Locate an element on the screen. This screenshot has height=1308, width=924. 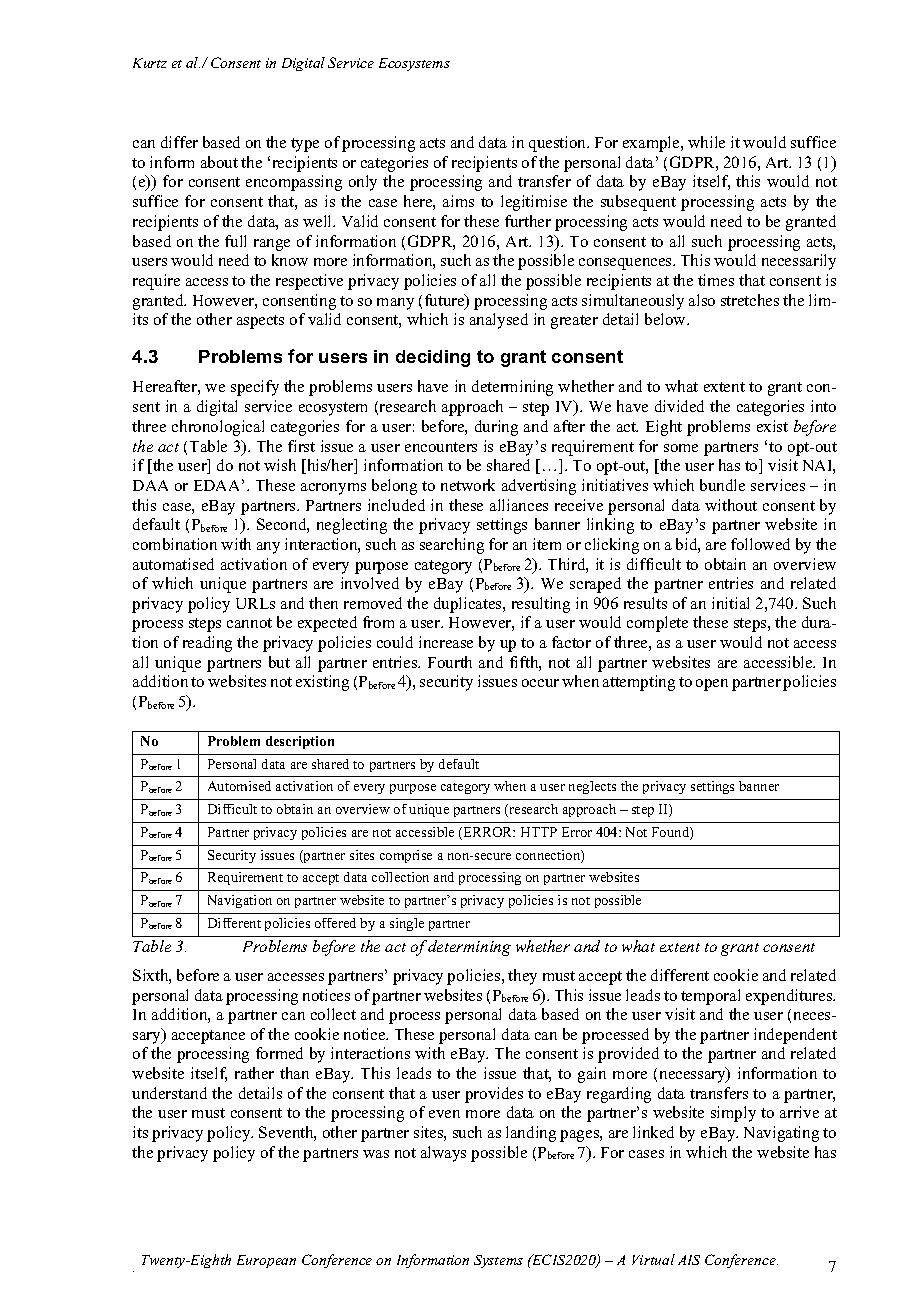
reading is located at coordinates (207, 644).
